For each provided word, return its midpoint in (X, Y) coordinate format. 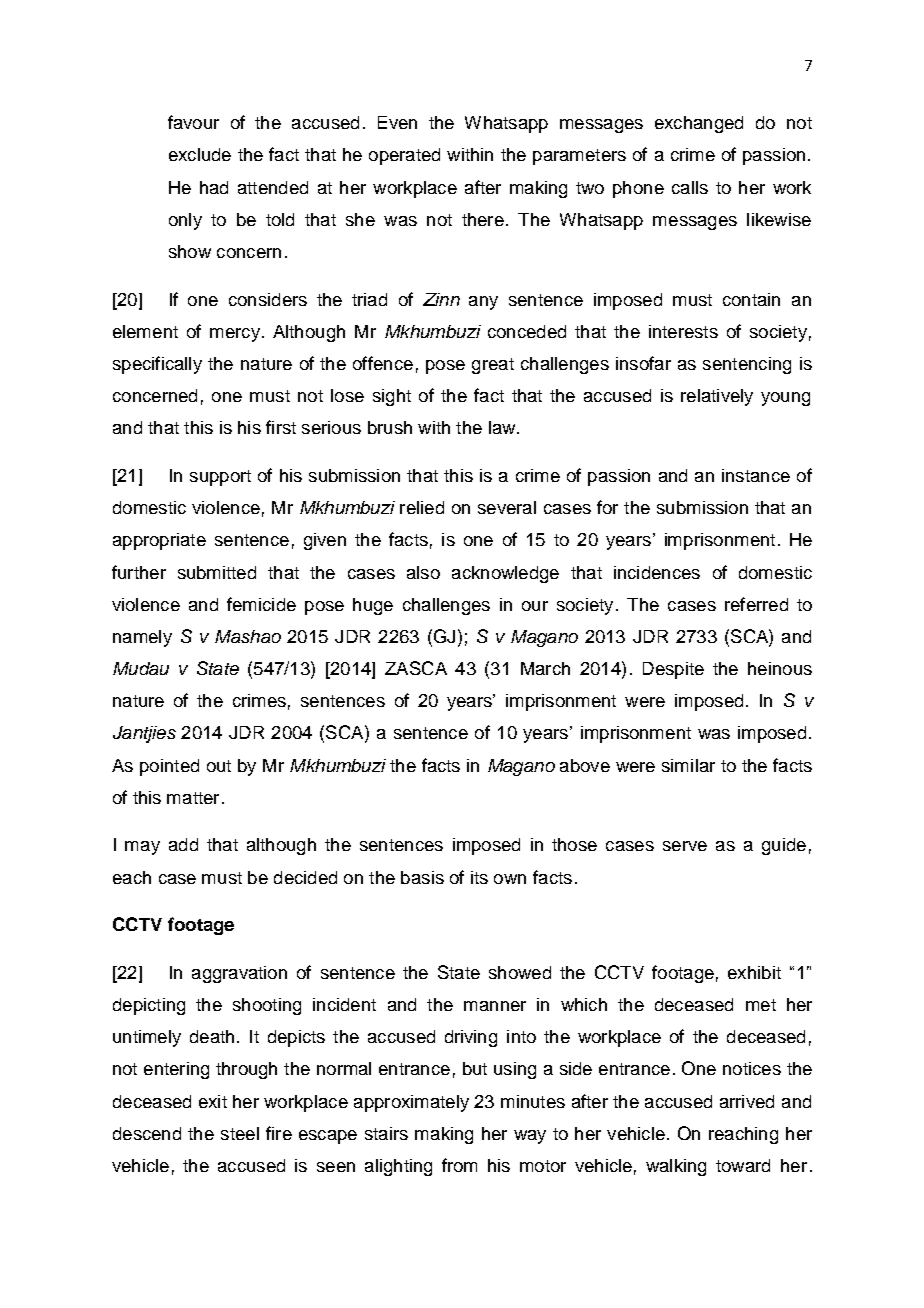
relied (422, 507)
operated (404, 156)
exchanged (699, 124)
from (459, 1165)
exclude (200, 154)
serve (685, 846)
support (220, 478)
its (479, 877)
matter (193, 798)
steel (240, 1133)
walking (676, 1167)
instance (756, 475)
